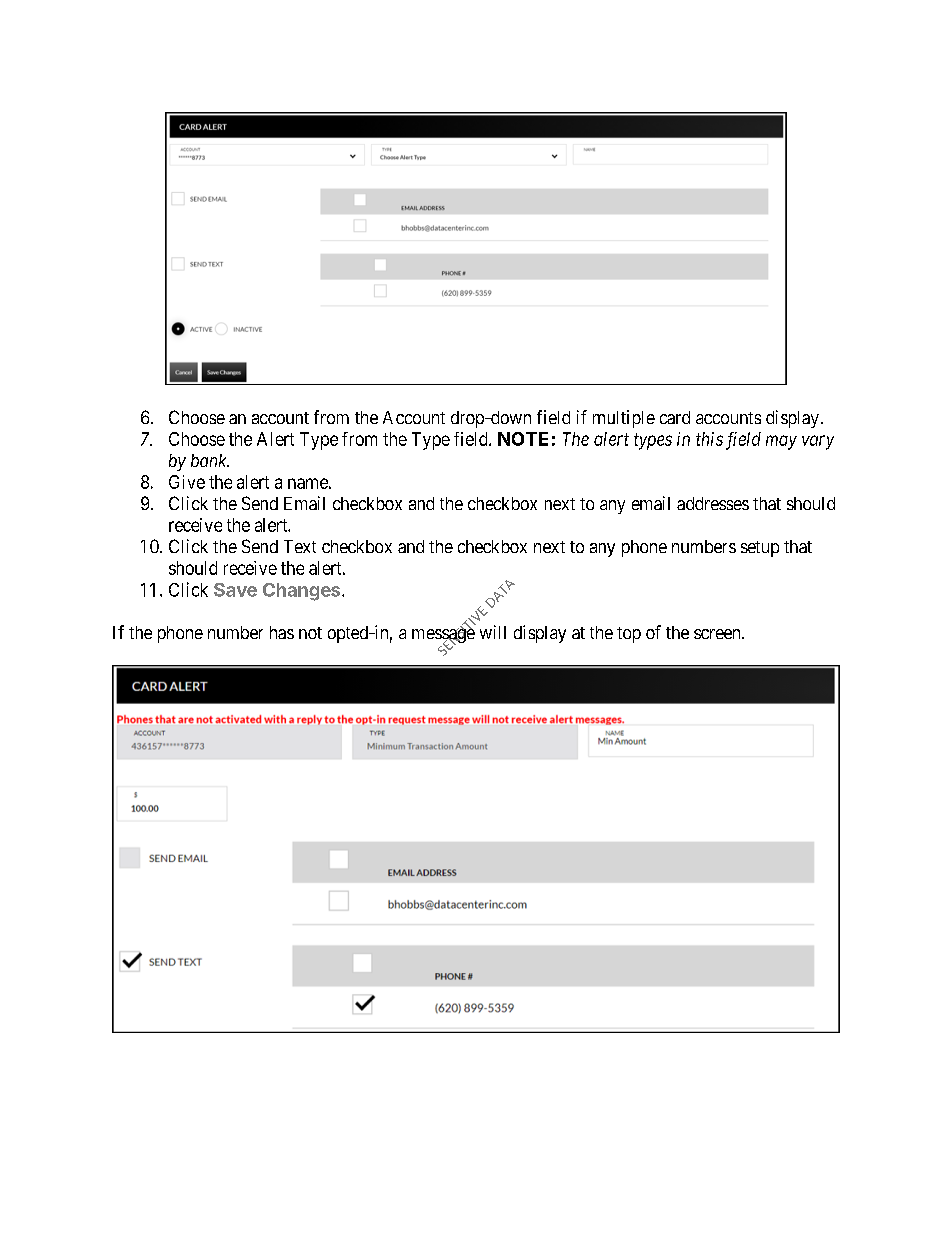 This document has width=952, height=1233. What do you see at coordinates (300, 546) in the document?
I see `Text` at bounding box center [300, 546].
